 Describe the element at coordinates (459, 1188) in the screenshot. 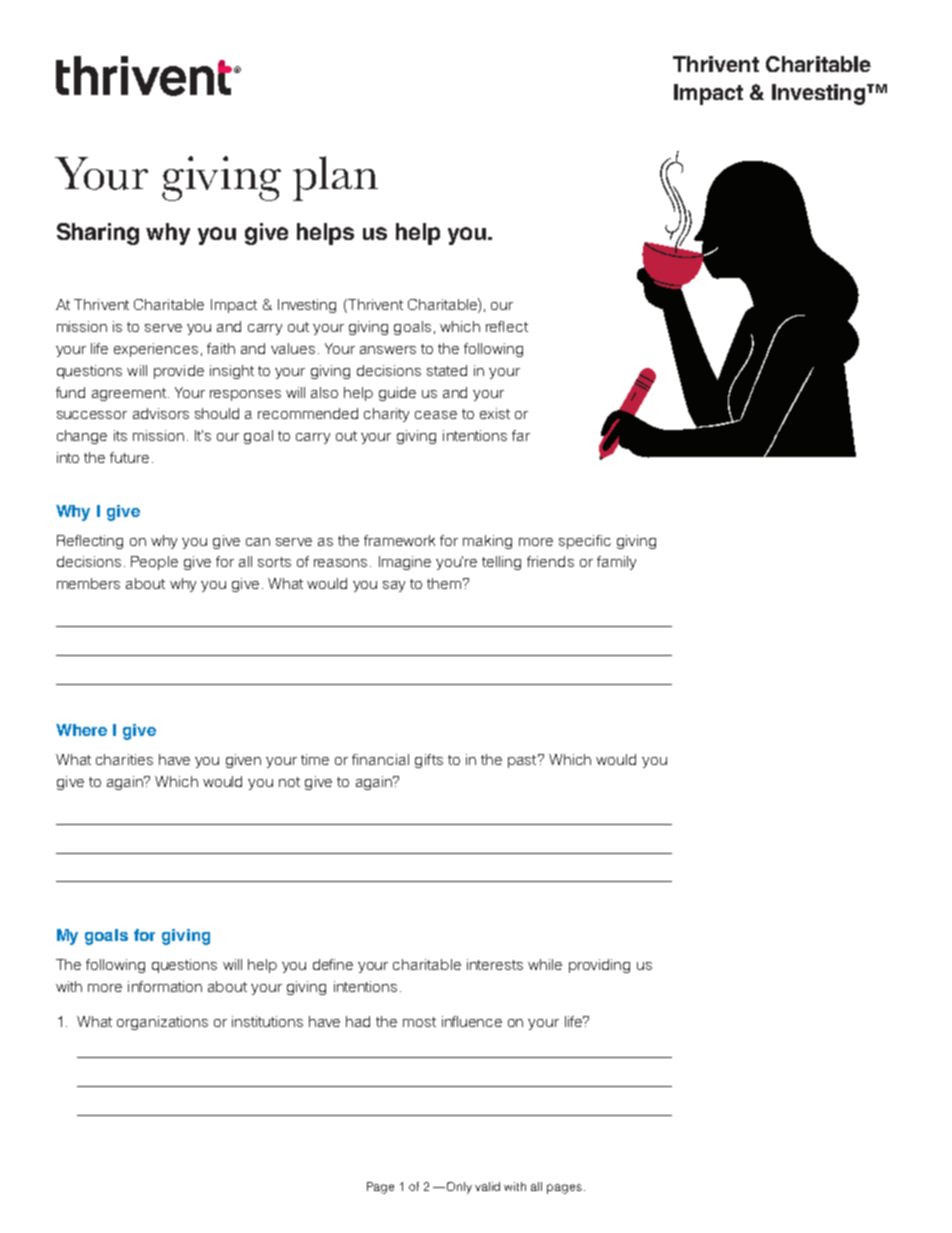

I see `Only` at that location.
